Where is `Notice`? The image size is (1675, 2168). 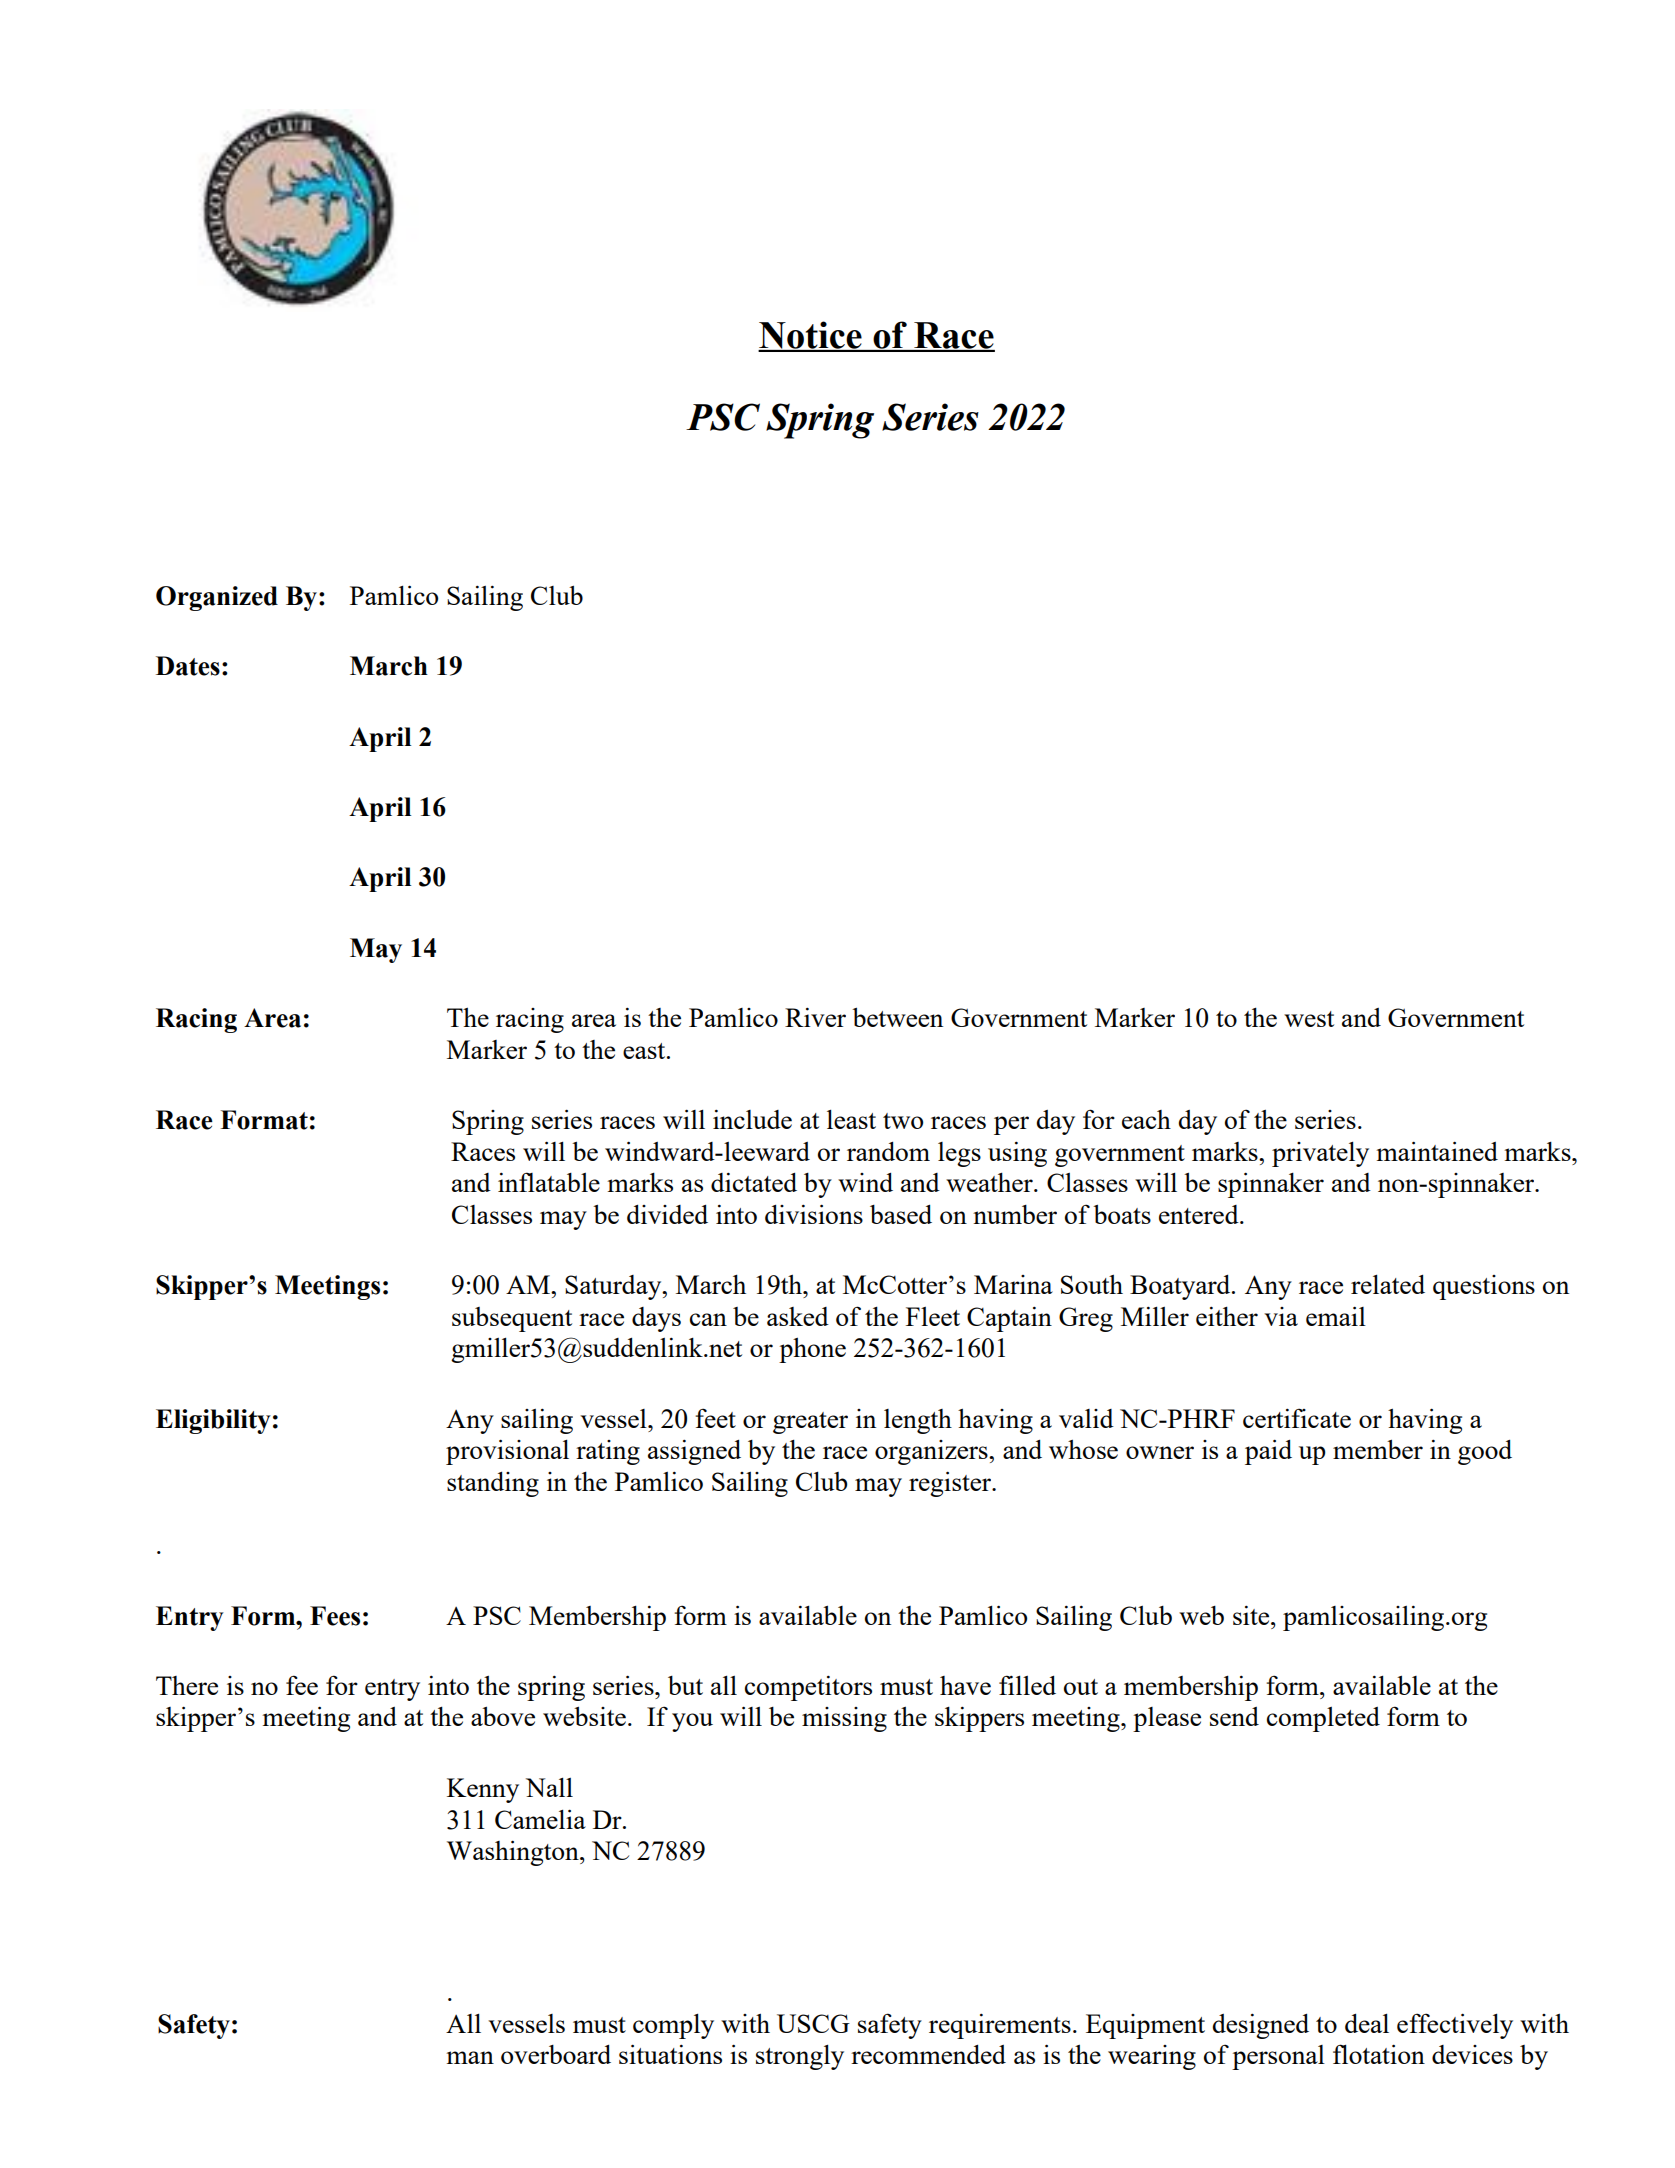
Notice is located at coordinates (811, 336).
